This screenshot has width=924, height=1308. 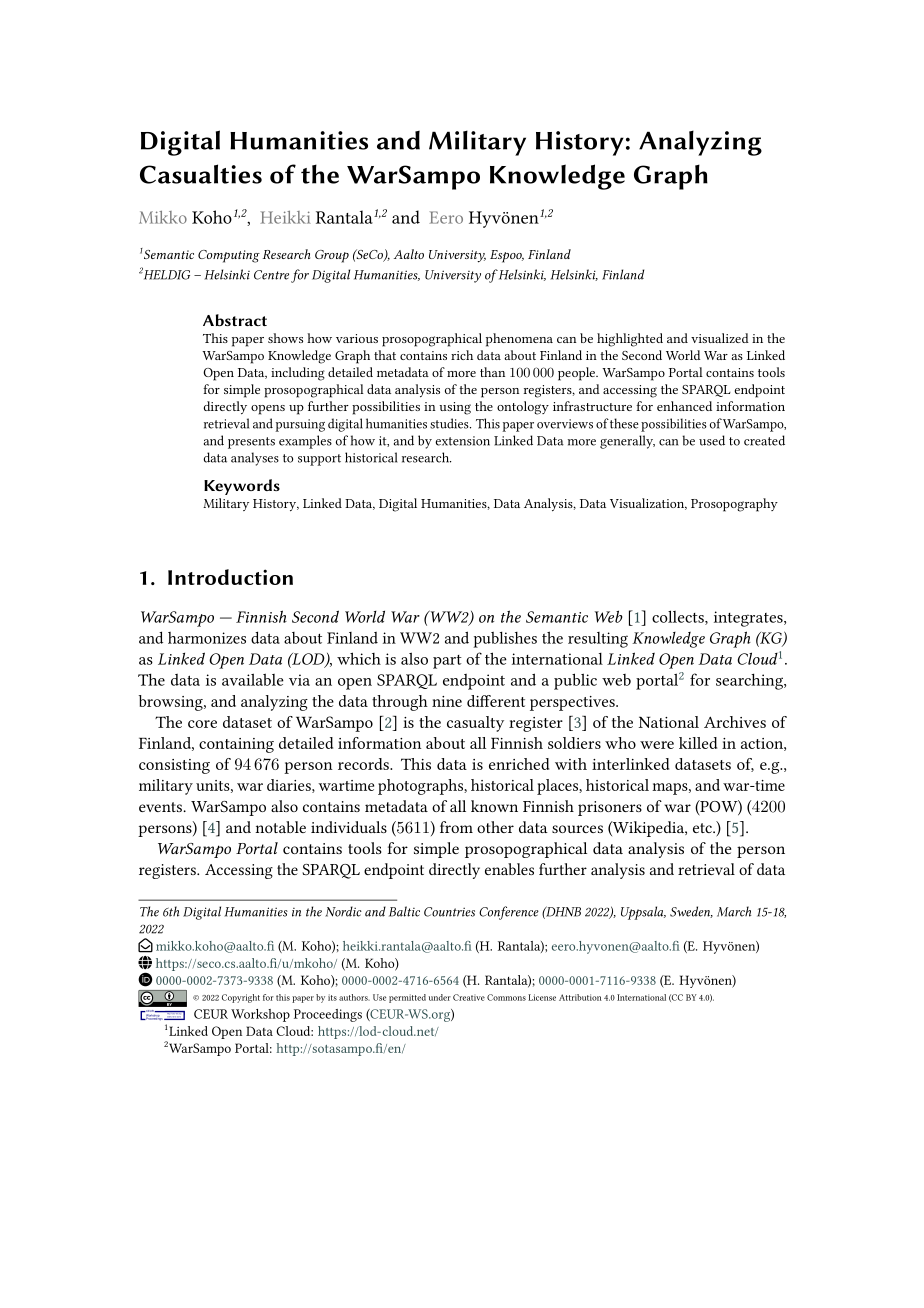 I want to click on Sweden, so click(x=691, y=912).
